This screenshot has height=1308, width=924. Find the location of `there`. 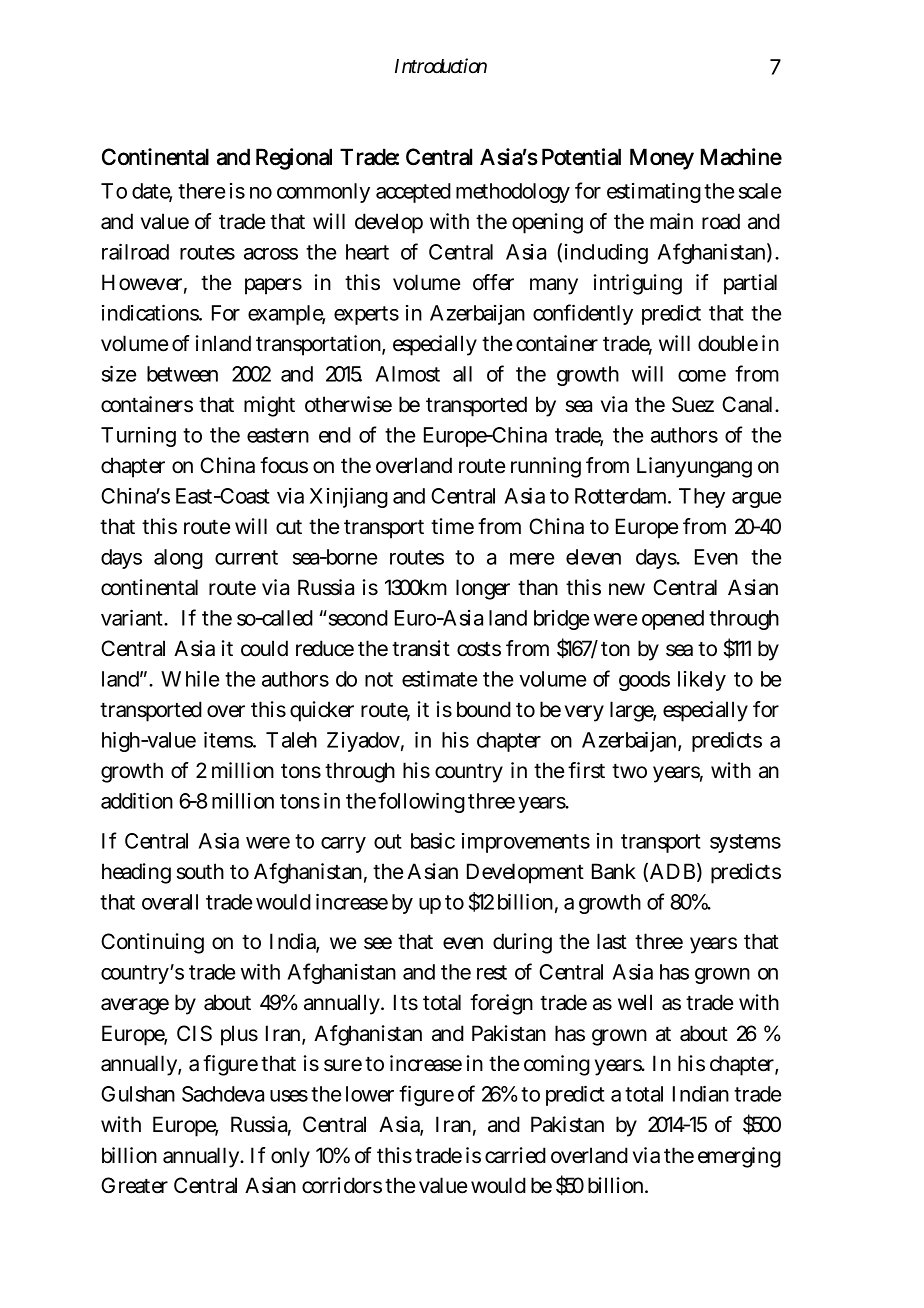

there is located at coordinates (201, 191).
